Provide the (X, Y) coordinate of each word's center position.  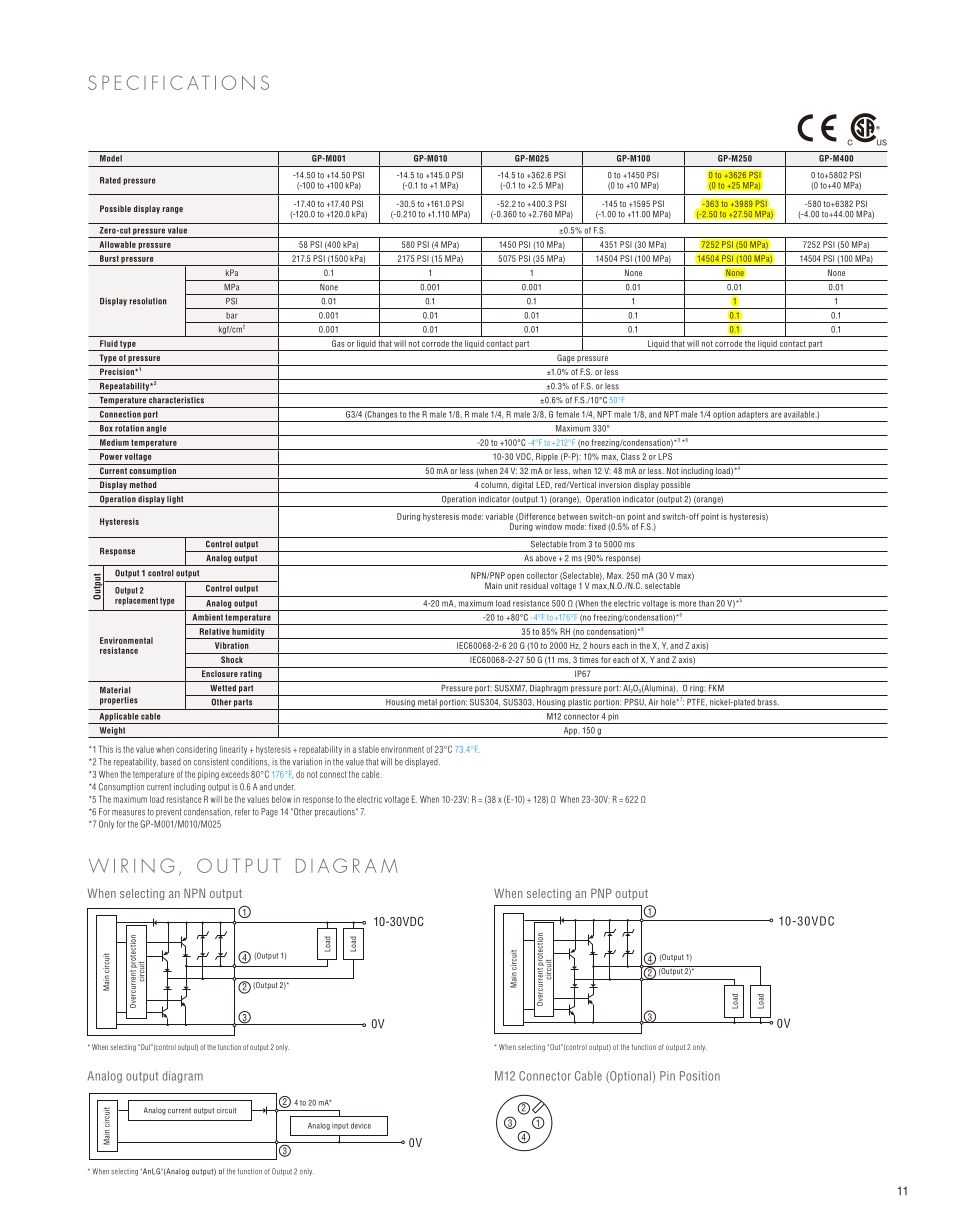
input (340, 1126)
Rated (110, 180)
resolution (148, 301)
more (687, 604)
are (776, 415)
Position (700, 1076)
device (361, 1126)
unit (511, 584)
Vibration (232, 645)
